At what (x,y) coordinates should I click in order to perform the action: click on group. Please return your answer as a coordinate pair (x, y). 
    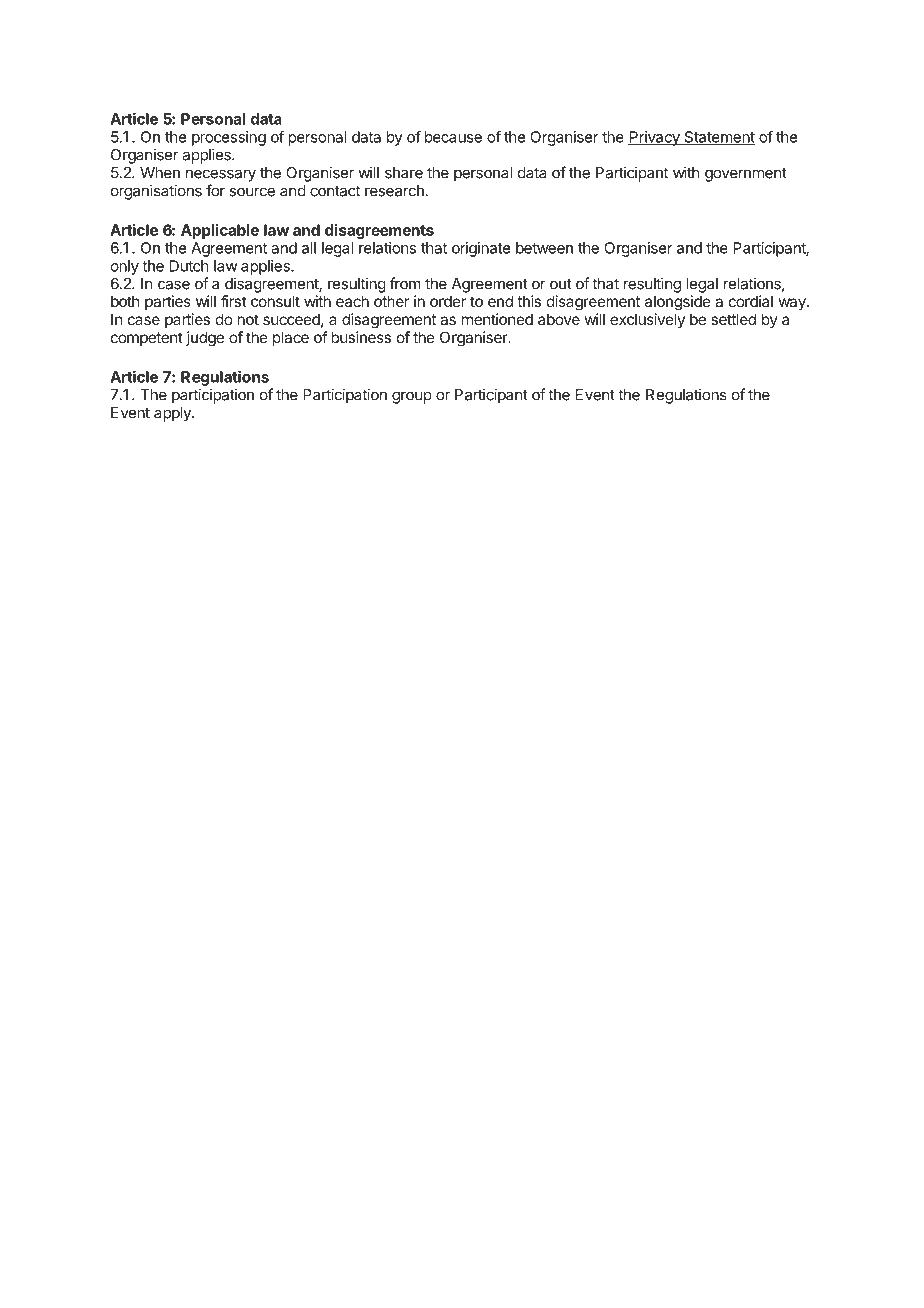
    Looking at the image, I should click on (412, 397).
